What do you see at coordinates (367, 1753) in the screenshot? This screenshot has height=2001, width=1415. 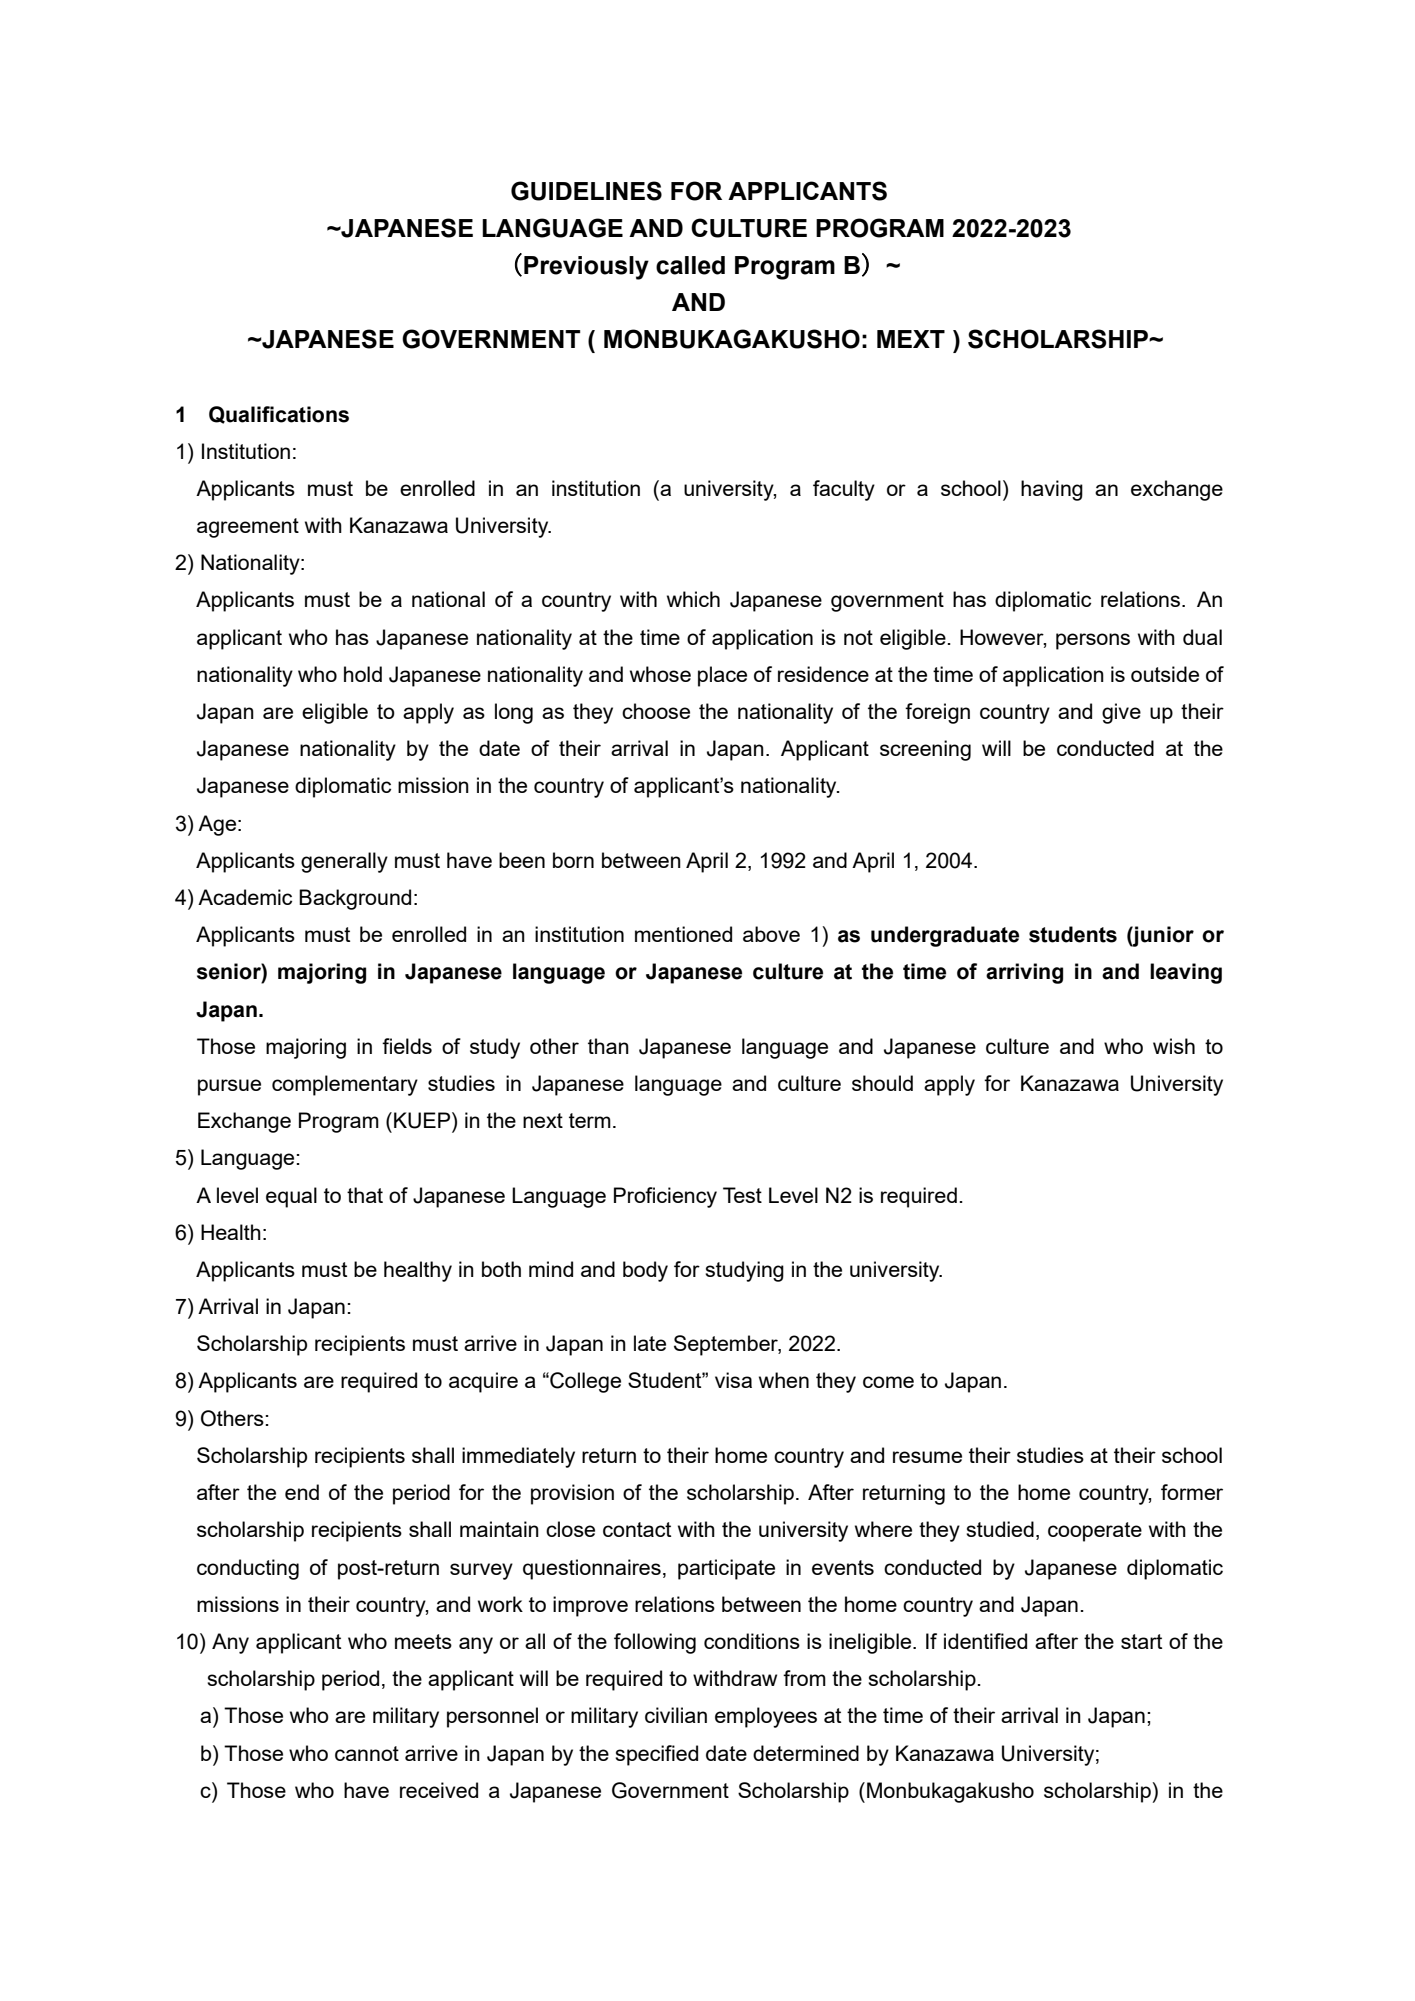 I see `cannot` at bounding box center [367, 1753].
